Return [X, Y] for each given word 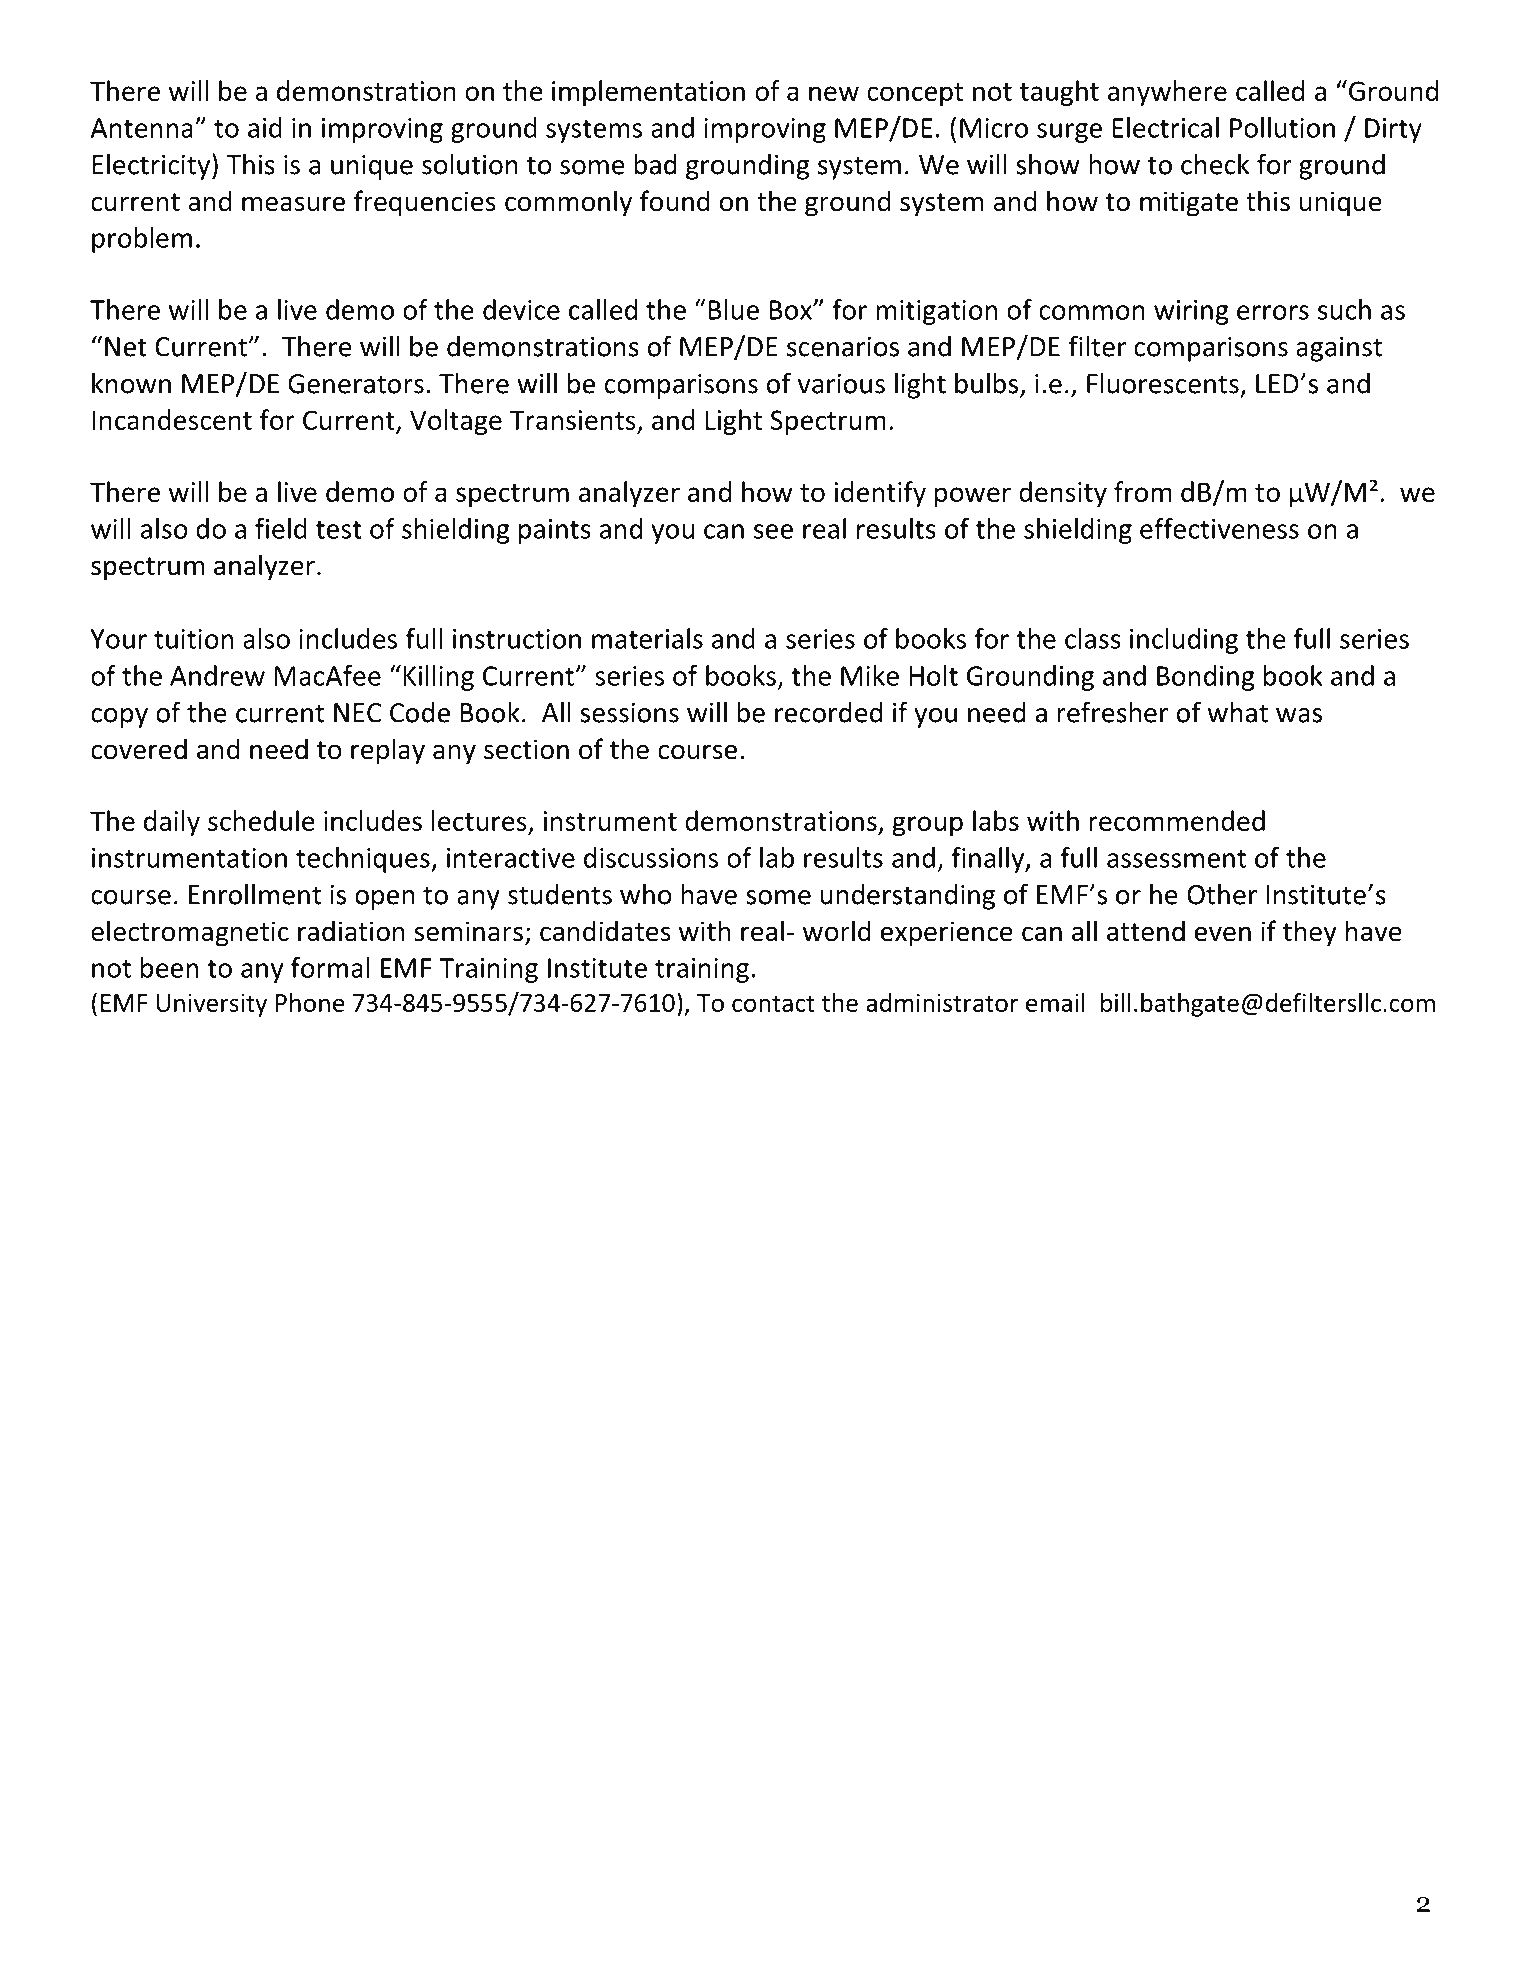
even [1223, 934]
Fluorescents [1163, 383]
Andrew [217, 675]
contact [773, 1003]
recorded [828, 712]
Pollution [1282, 127]
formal [330, 967]
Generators [356, 384]
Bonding [1206, 678]
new [834, 93]
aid [265, 127]
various [841, 383]
